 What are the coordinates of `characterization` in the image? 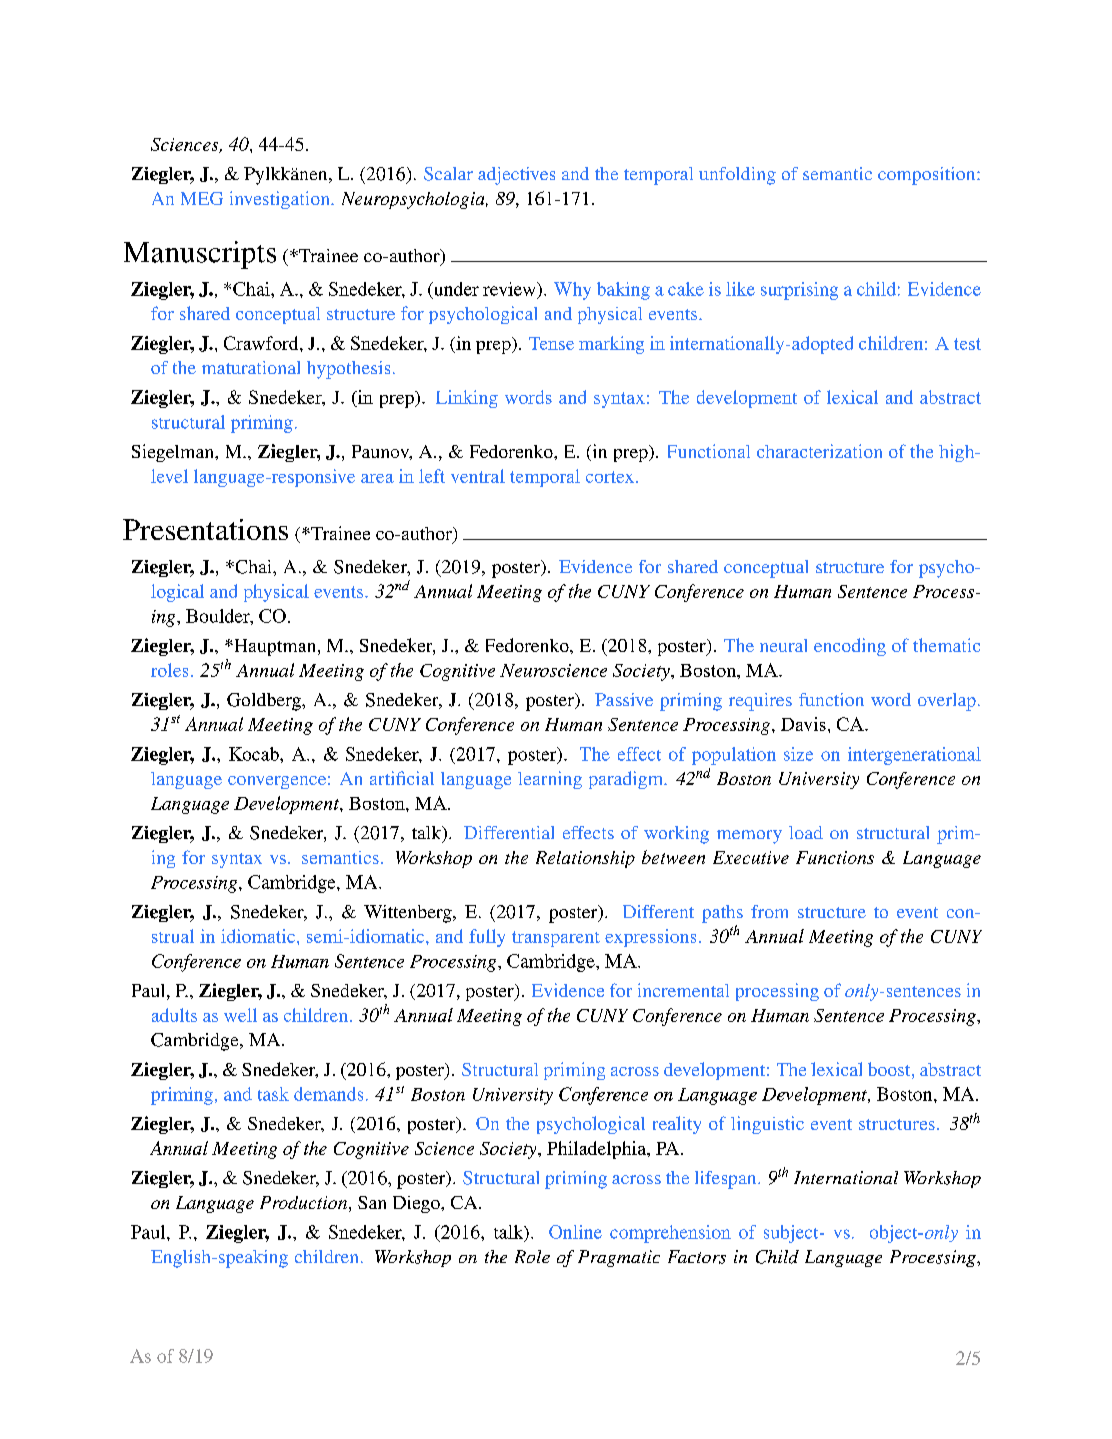 It's located at (819, 451).
